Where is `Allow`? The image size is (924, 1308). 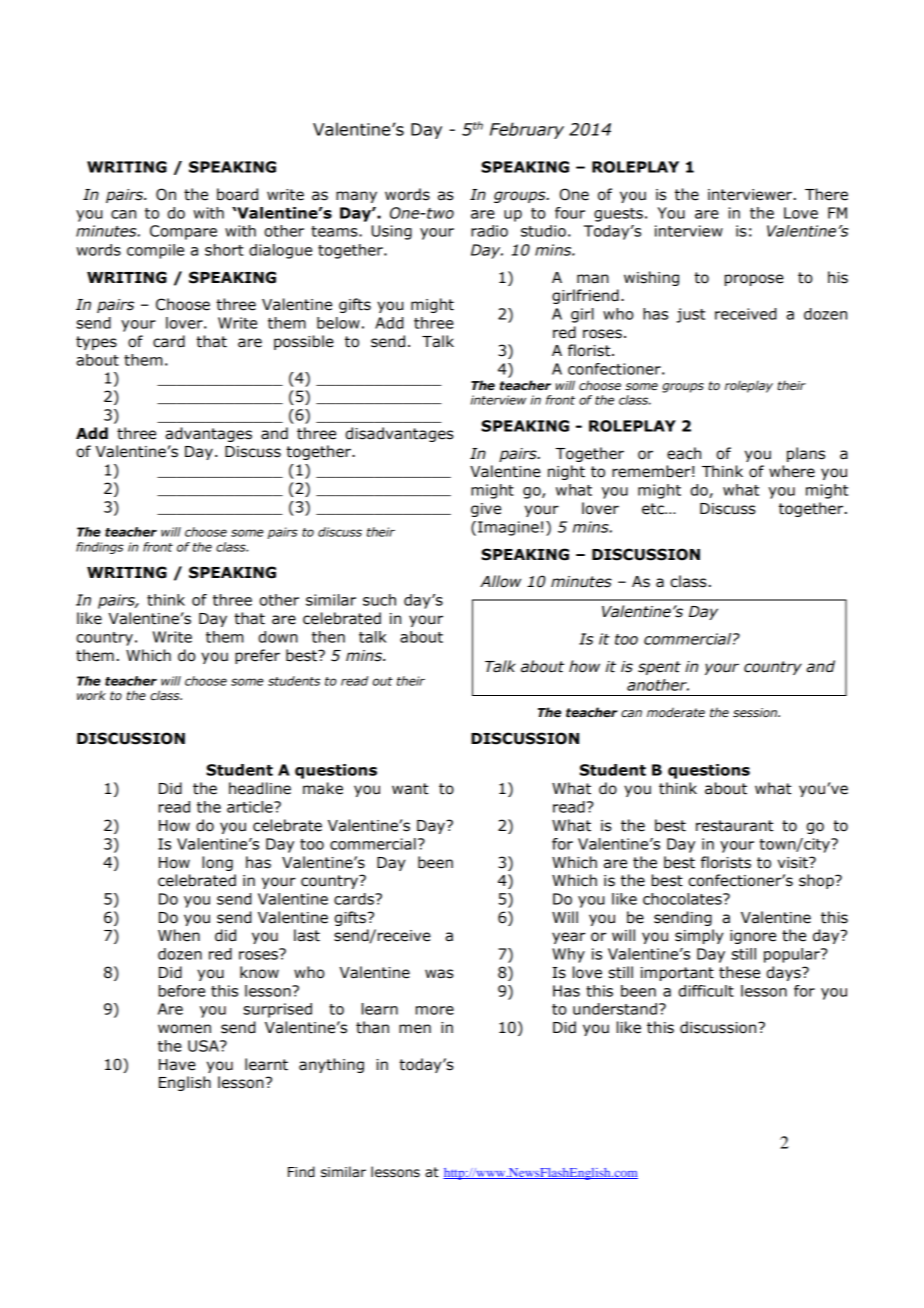 Allow is located at coordinates (500, 581).
